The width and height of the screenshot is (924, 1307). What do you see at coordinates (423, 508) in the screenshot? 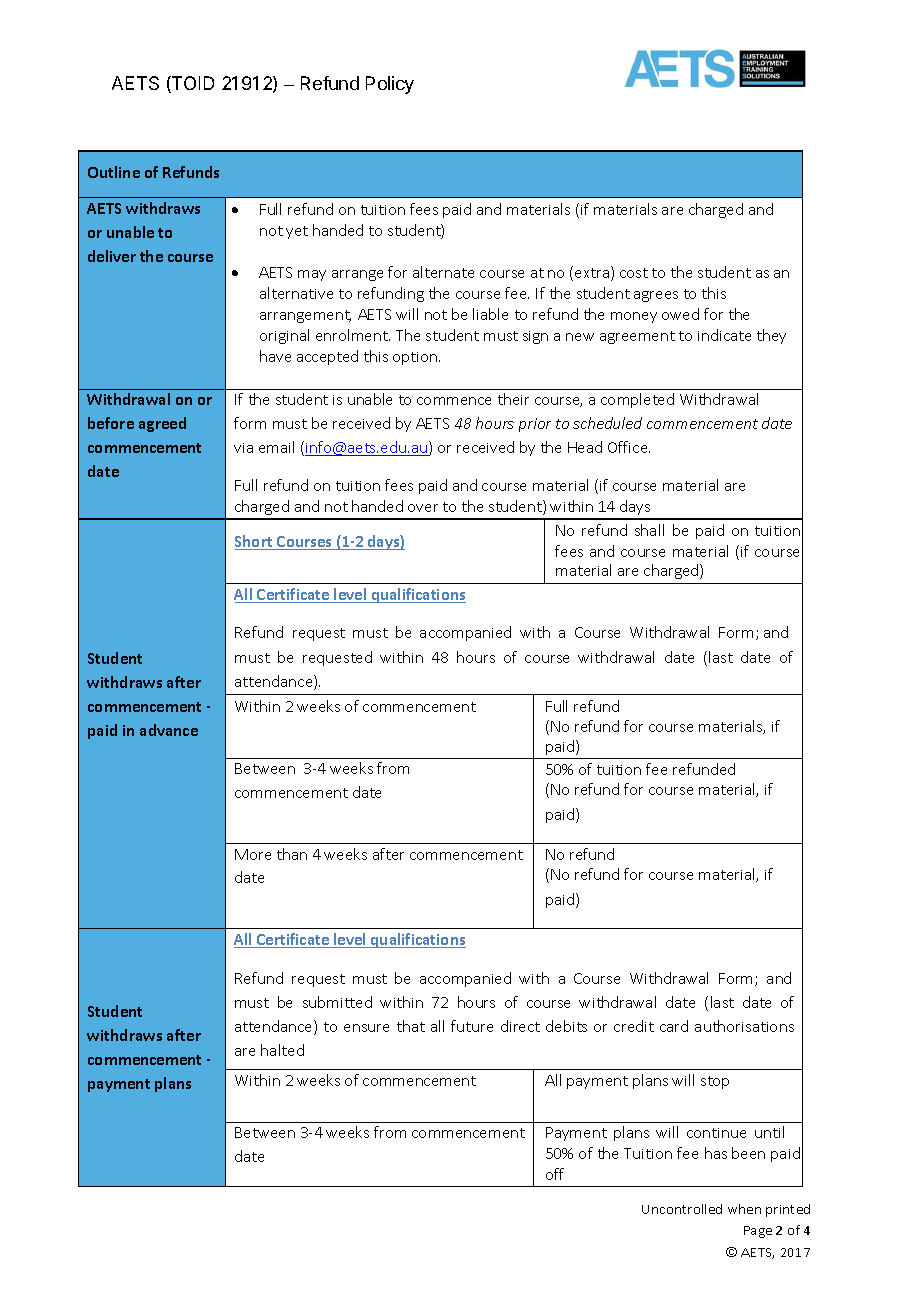
I see `over` at bounding box center [423, 508].
